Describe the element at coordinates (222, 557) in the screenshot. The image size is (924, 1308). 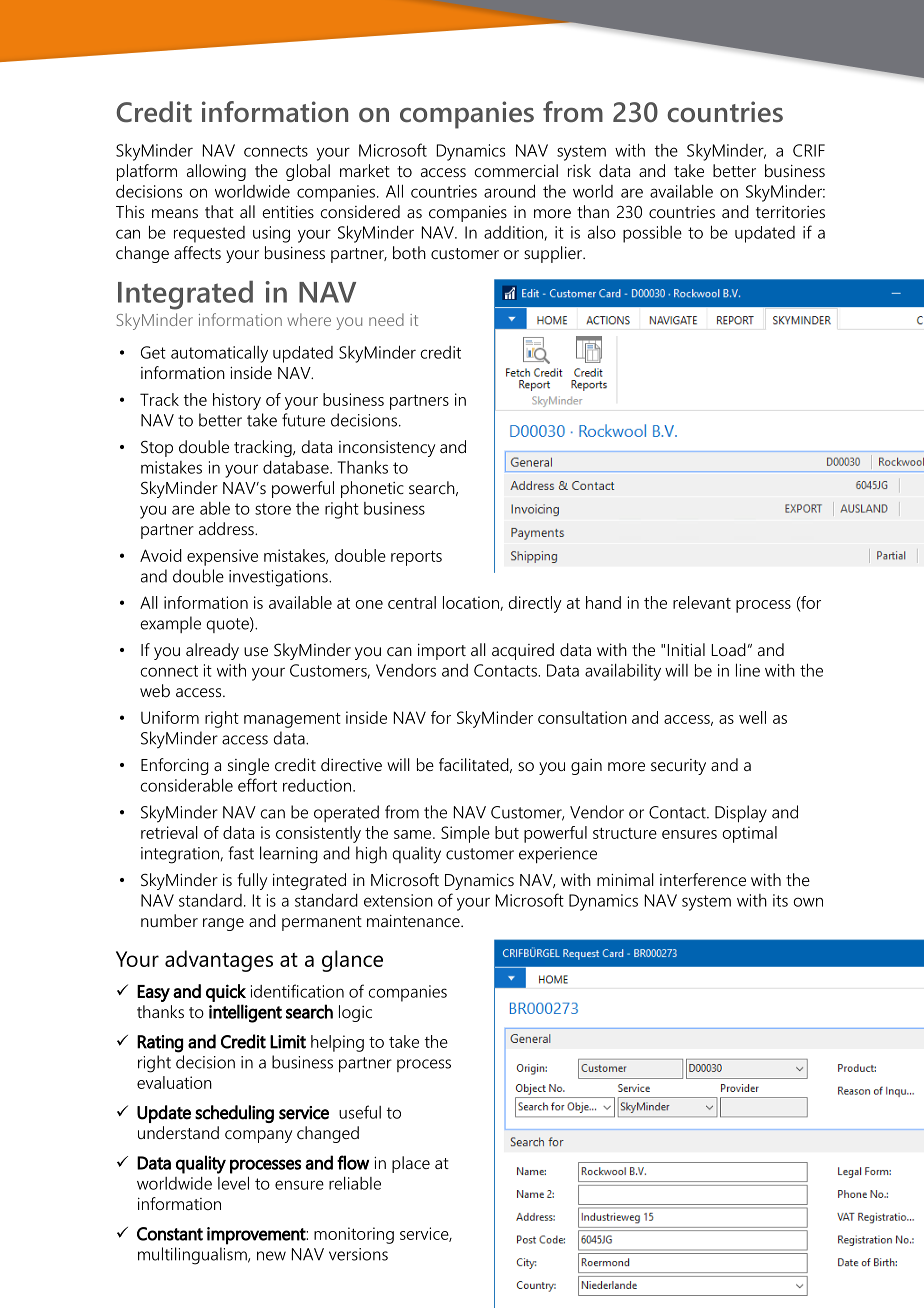
I see `expensive` at that location.
